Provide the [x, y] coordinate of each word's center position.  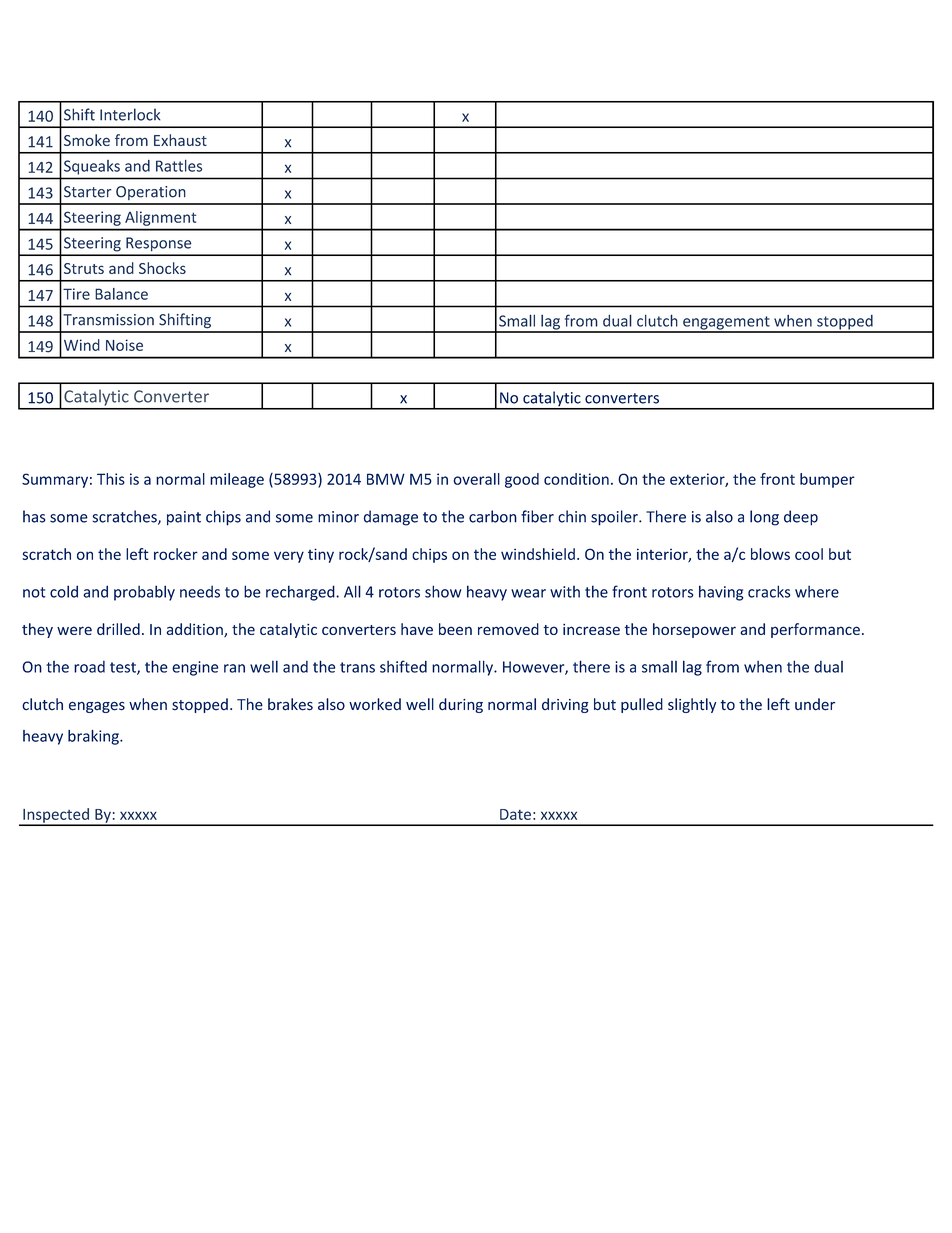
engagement [726, 324]
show [443, 591]
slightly [692, 705]
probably [144, 593]
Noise [124, 345]
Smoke [87, 140]
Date [515, 814]
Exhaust [180, 140]
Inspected [56, 816]
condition [576, 479]
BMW [386, 479]
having [721, 593]
